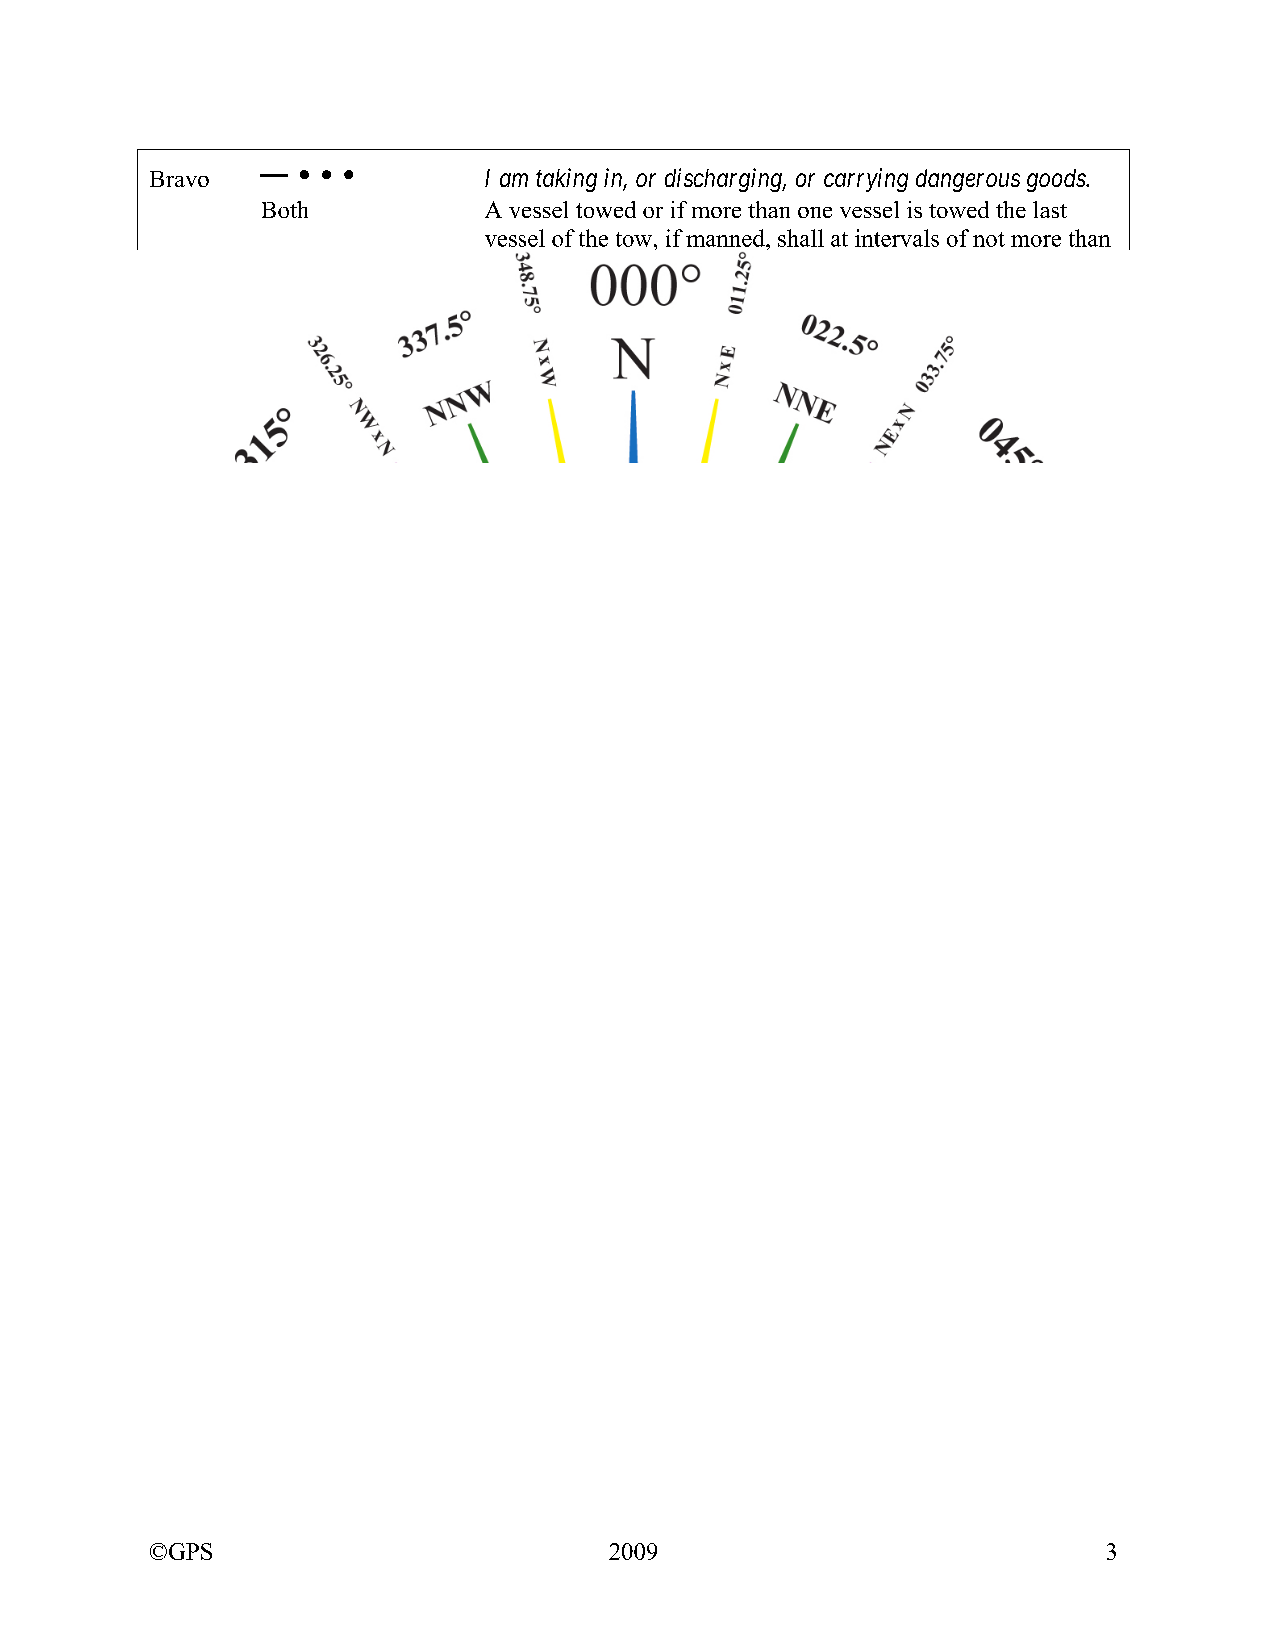 The height and width of the document is (1640, 1267). What do you see at coordinates (179, 179) in the document?
I see `Bravo` at bounding box center [179, 179].
